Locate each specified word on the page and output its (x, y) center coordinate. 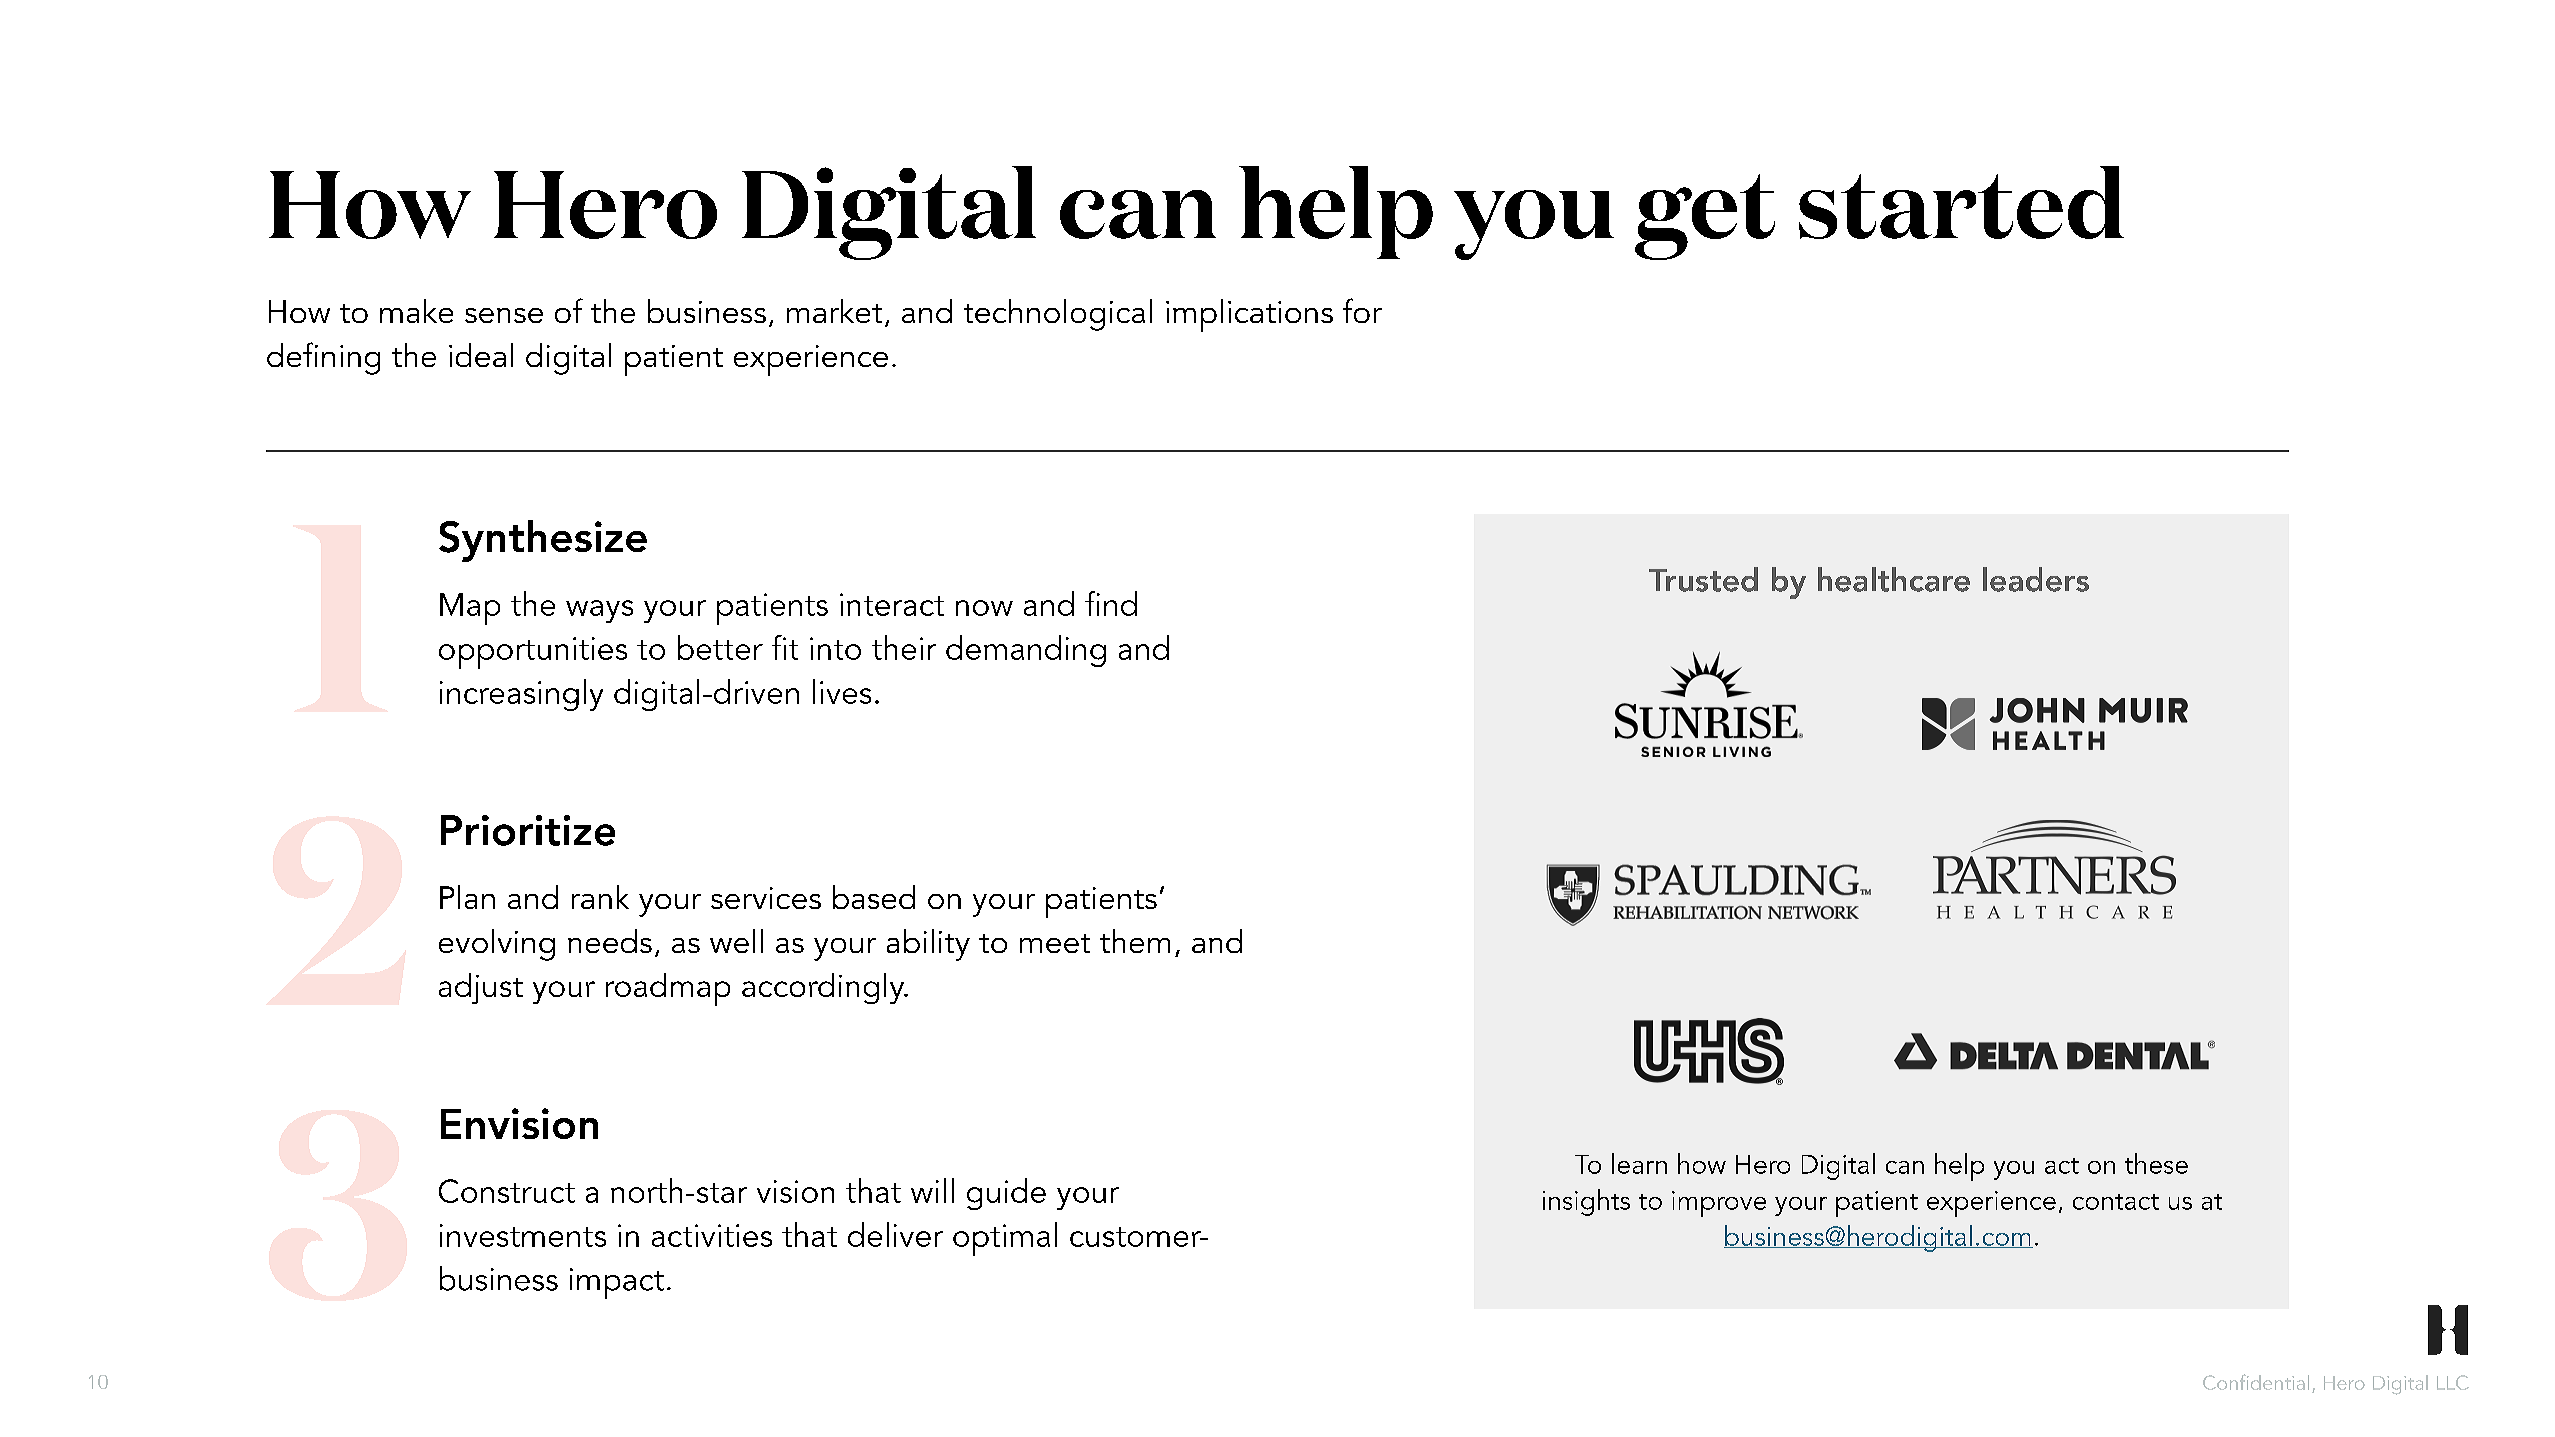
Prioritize (528, 830)
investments (523, 1235)
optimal (1005, 1239)
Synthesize (543, 541)
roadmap (668, 989)
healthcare (1894, 579)
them (1135, 941)
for (1362, 310)
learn (1639, 1163)
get (1705, 217)
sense (504, 315)
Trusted (1703, 579)
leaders (2036, 579)
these (2156, 1163)
